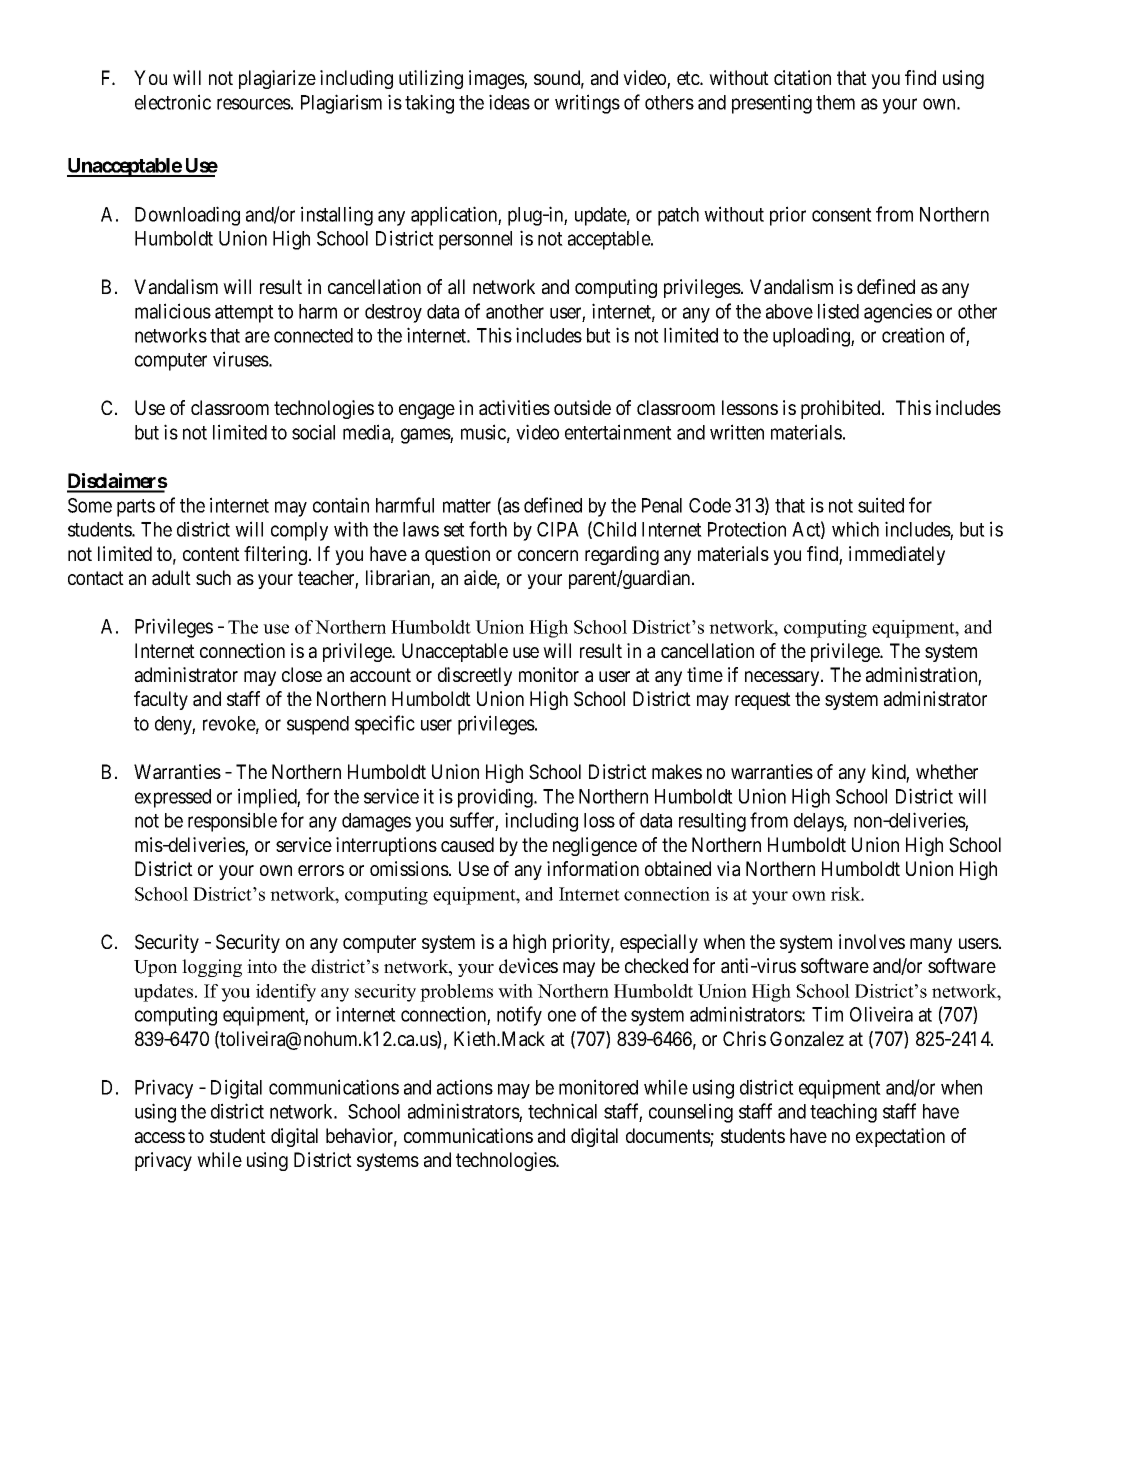 Image resolution: width=1139 pixels, height=1474 pixels. Describe the element at coordinates (855, 529) in the page. I see `which` at that location.
